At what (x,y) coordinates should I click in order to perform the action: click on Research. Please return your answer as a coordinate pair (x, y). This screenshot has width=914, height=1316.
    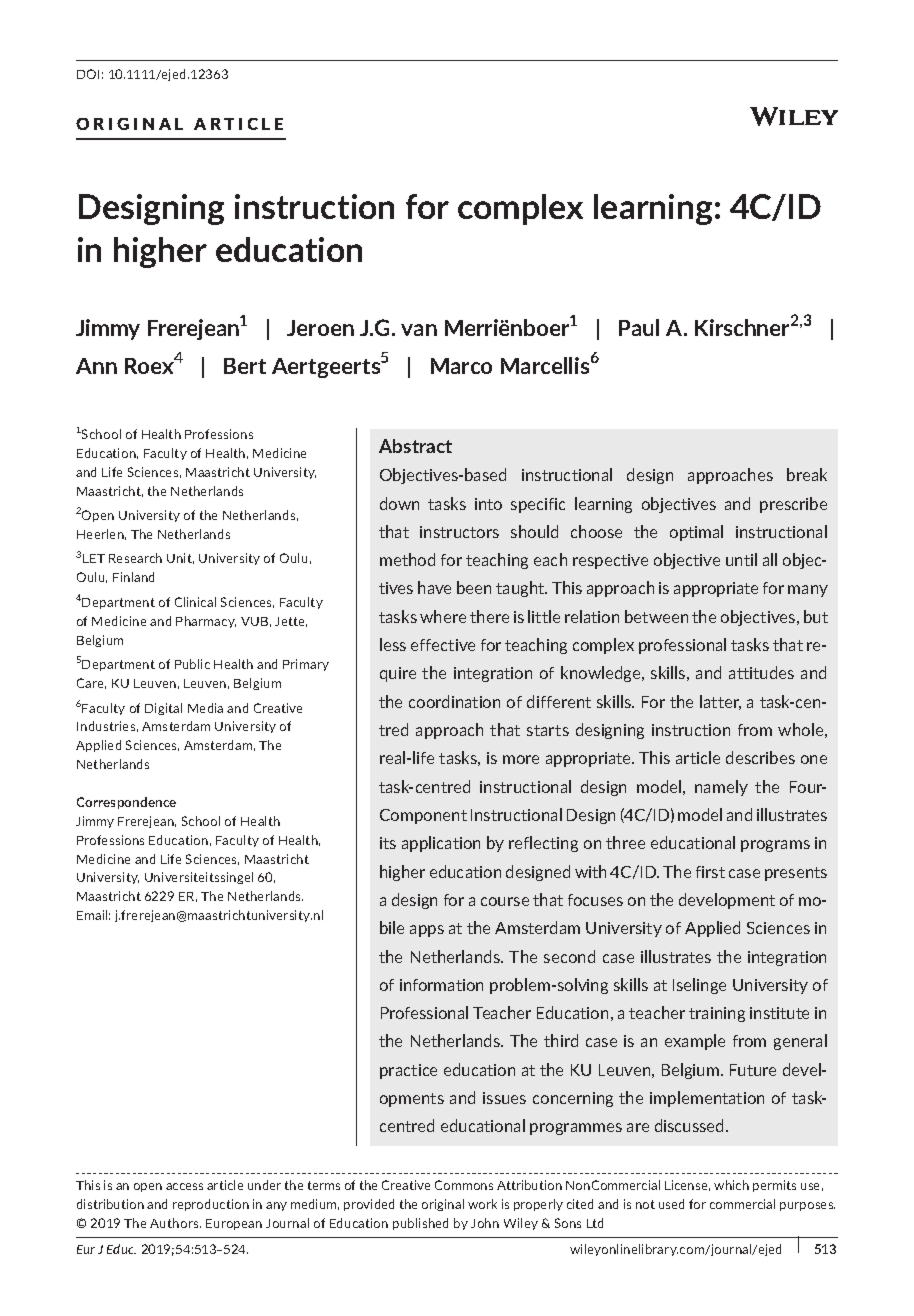
    Looking at the image, I should click on (135, 558).
